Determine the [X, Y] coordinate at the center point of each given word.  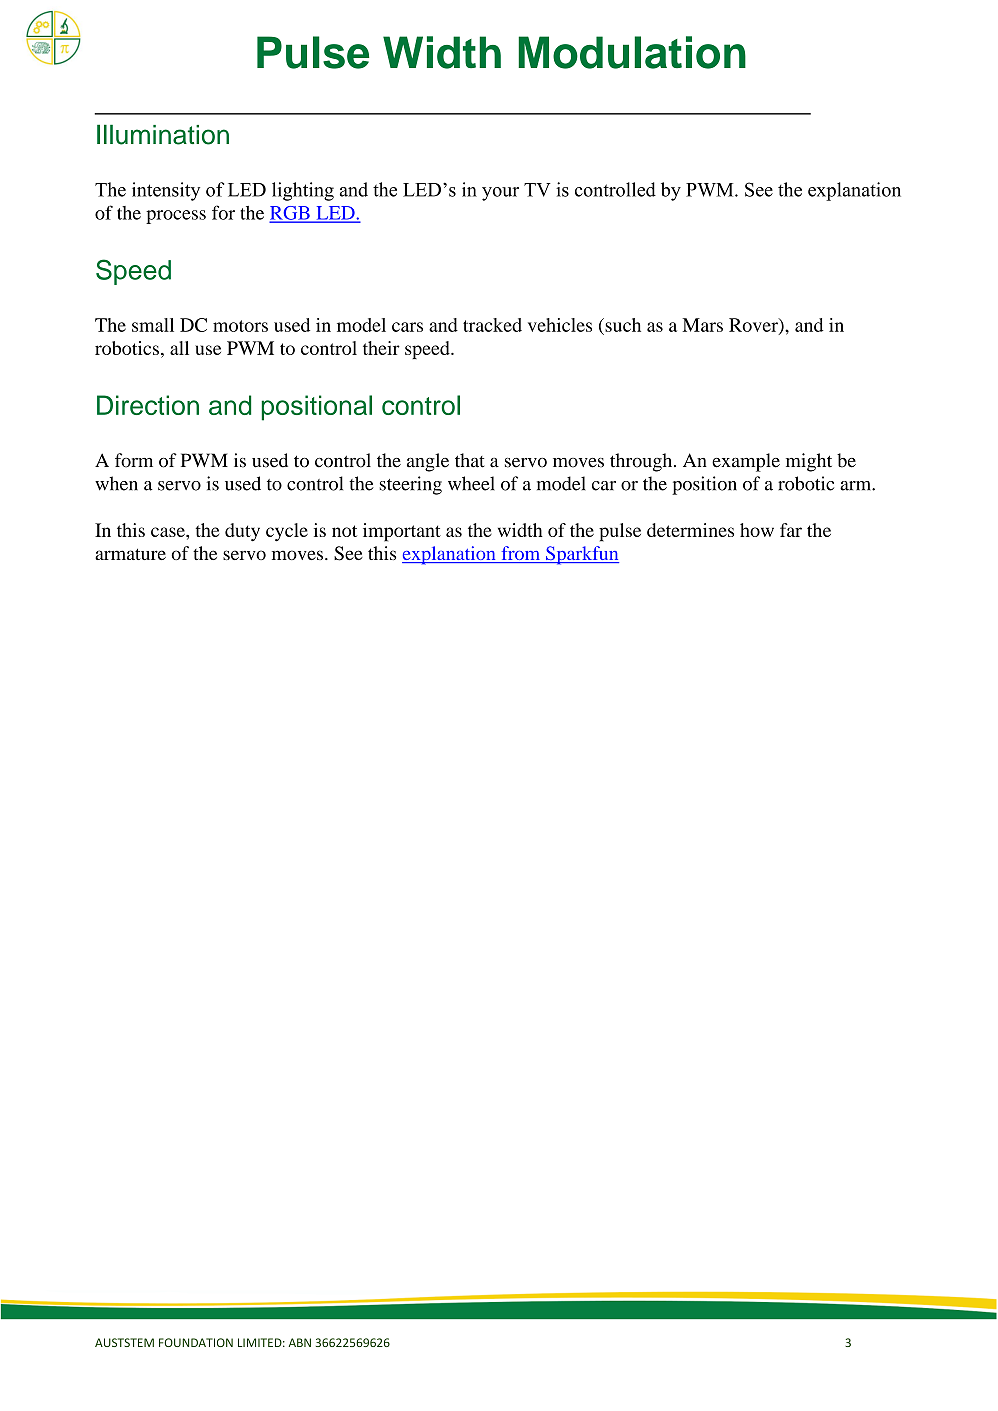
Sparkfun [581, 555]
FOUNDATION [196, 1342]
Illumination [163, 134]
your [500, 194]
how [757, 530]
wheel [471, 483]
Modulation [632, 52]
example [746, 462]
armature [130, 554]
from [521, 554]
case [169, 532]
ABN [300, 1342]
